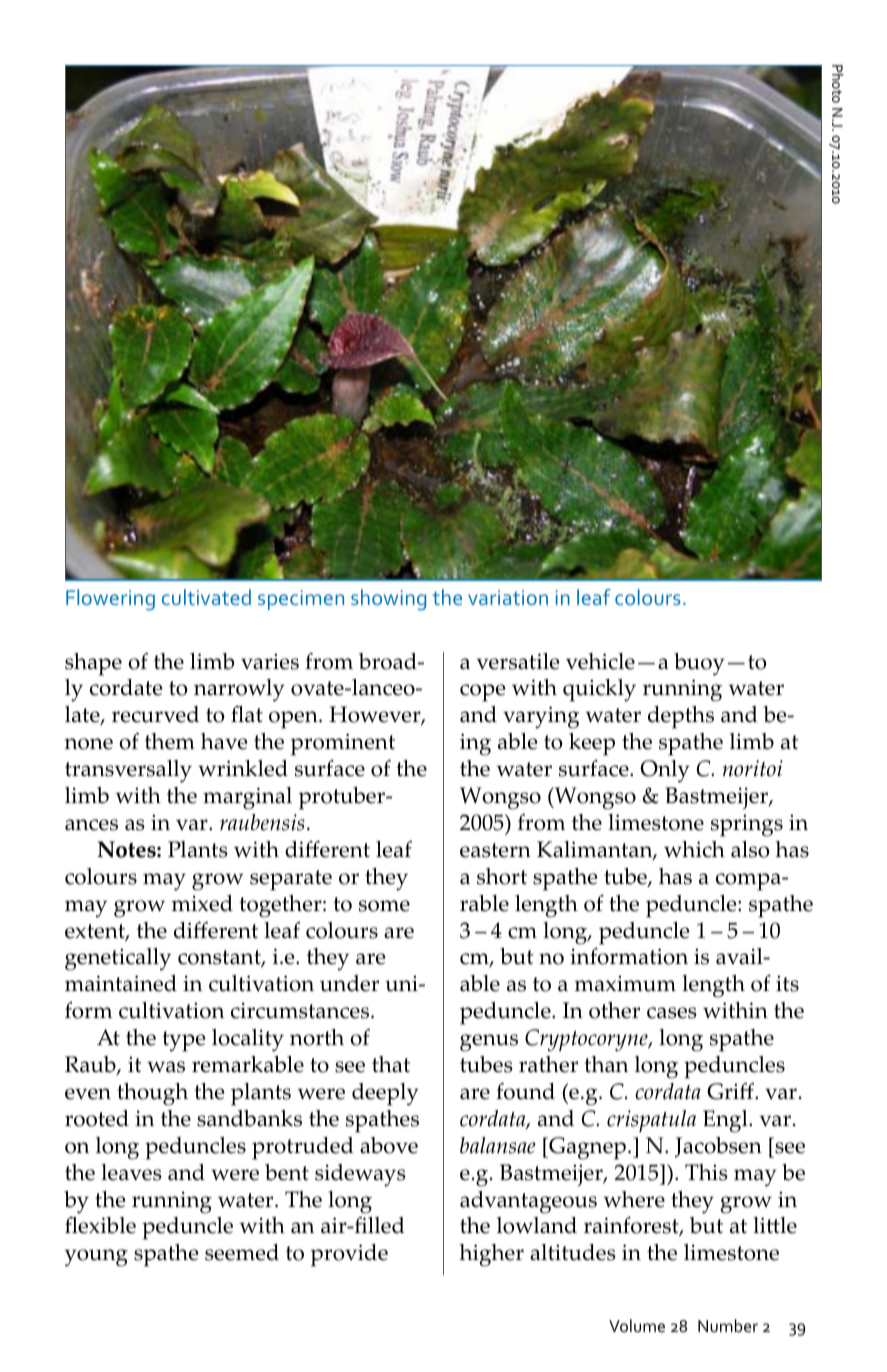 The width and height of the screenshot is (887, 1372). Describe the element at coordinates (388, 600) in the screenshot. I see `showing` at that location.
